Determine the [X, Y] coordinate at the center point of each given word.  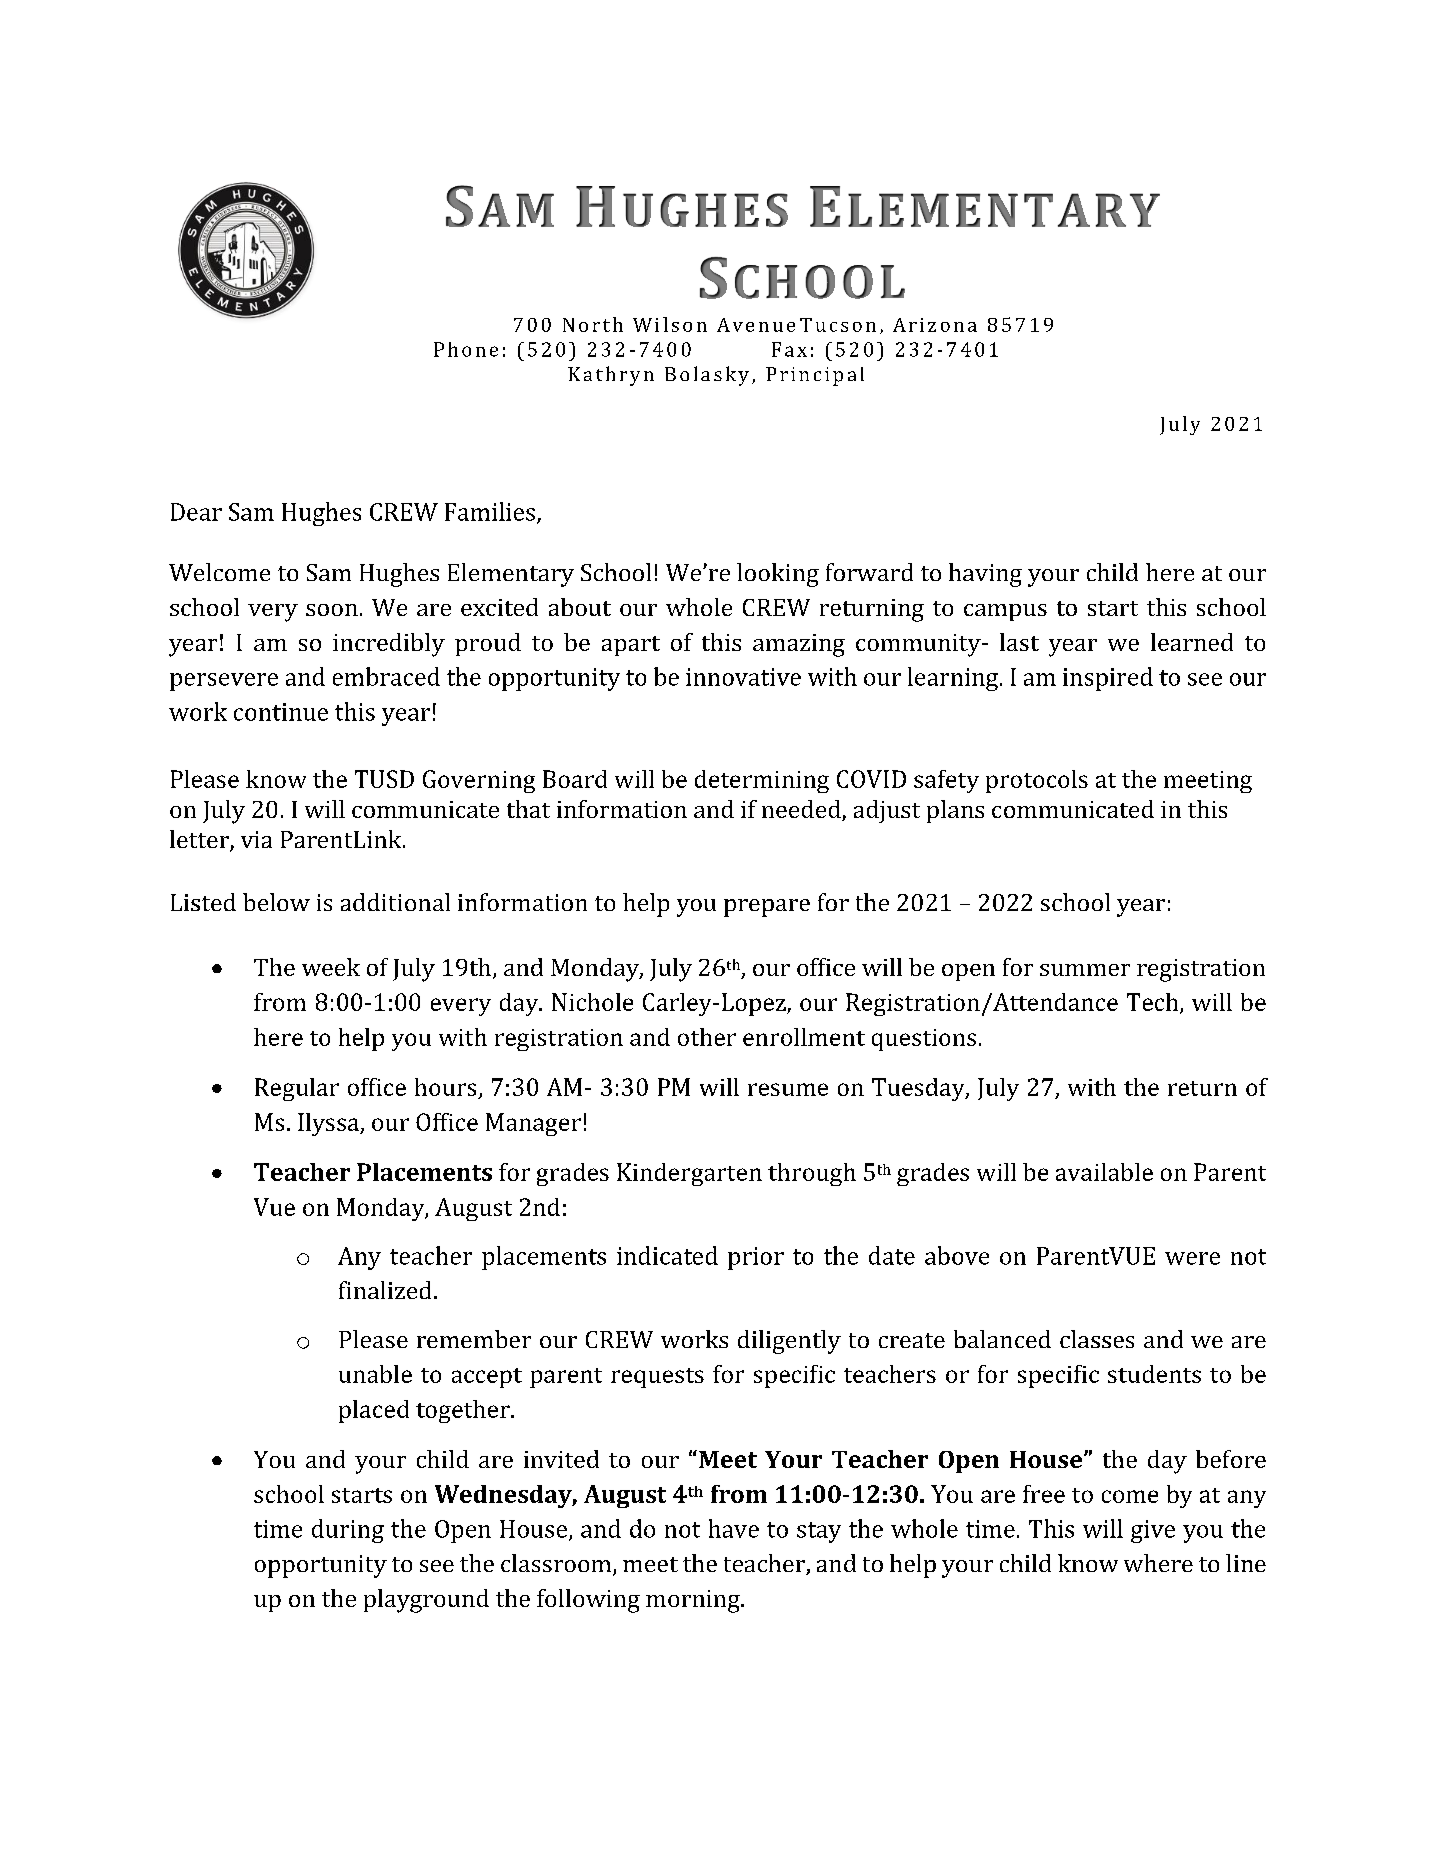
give [1153, 1531]
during [348, 1531]
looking [778, 575]
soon [332, 610]
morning [694, 1601]
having [985, 575]
